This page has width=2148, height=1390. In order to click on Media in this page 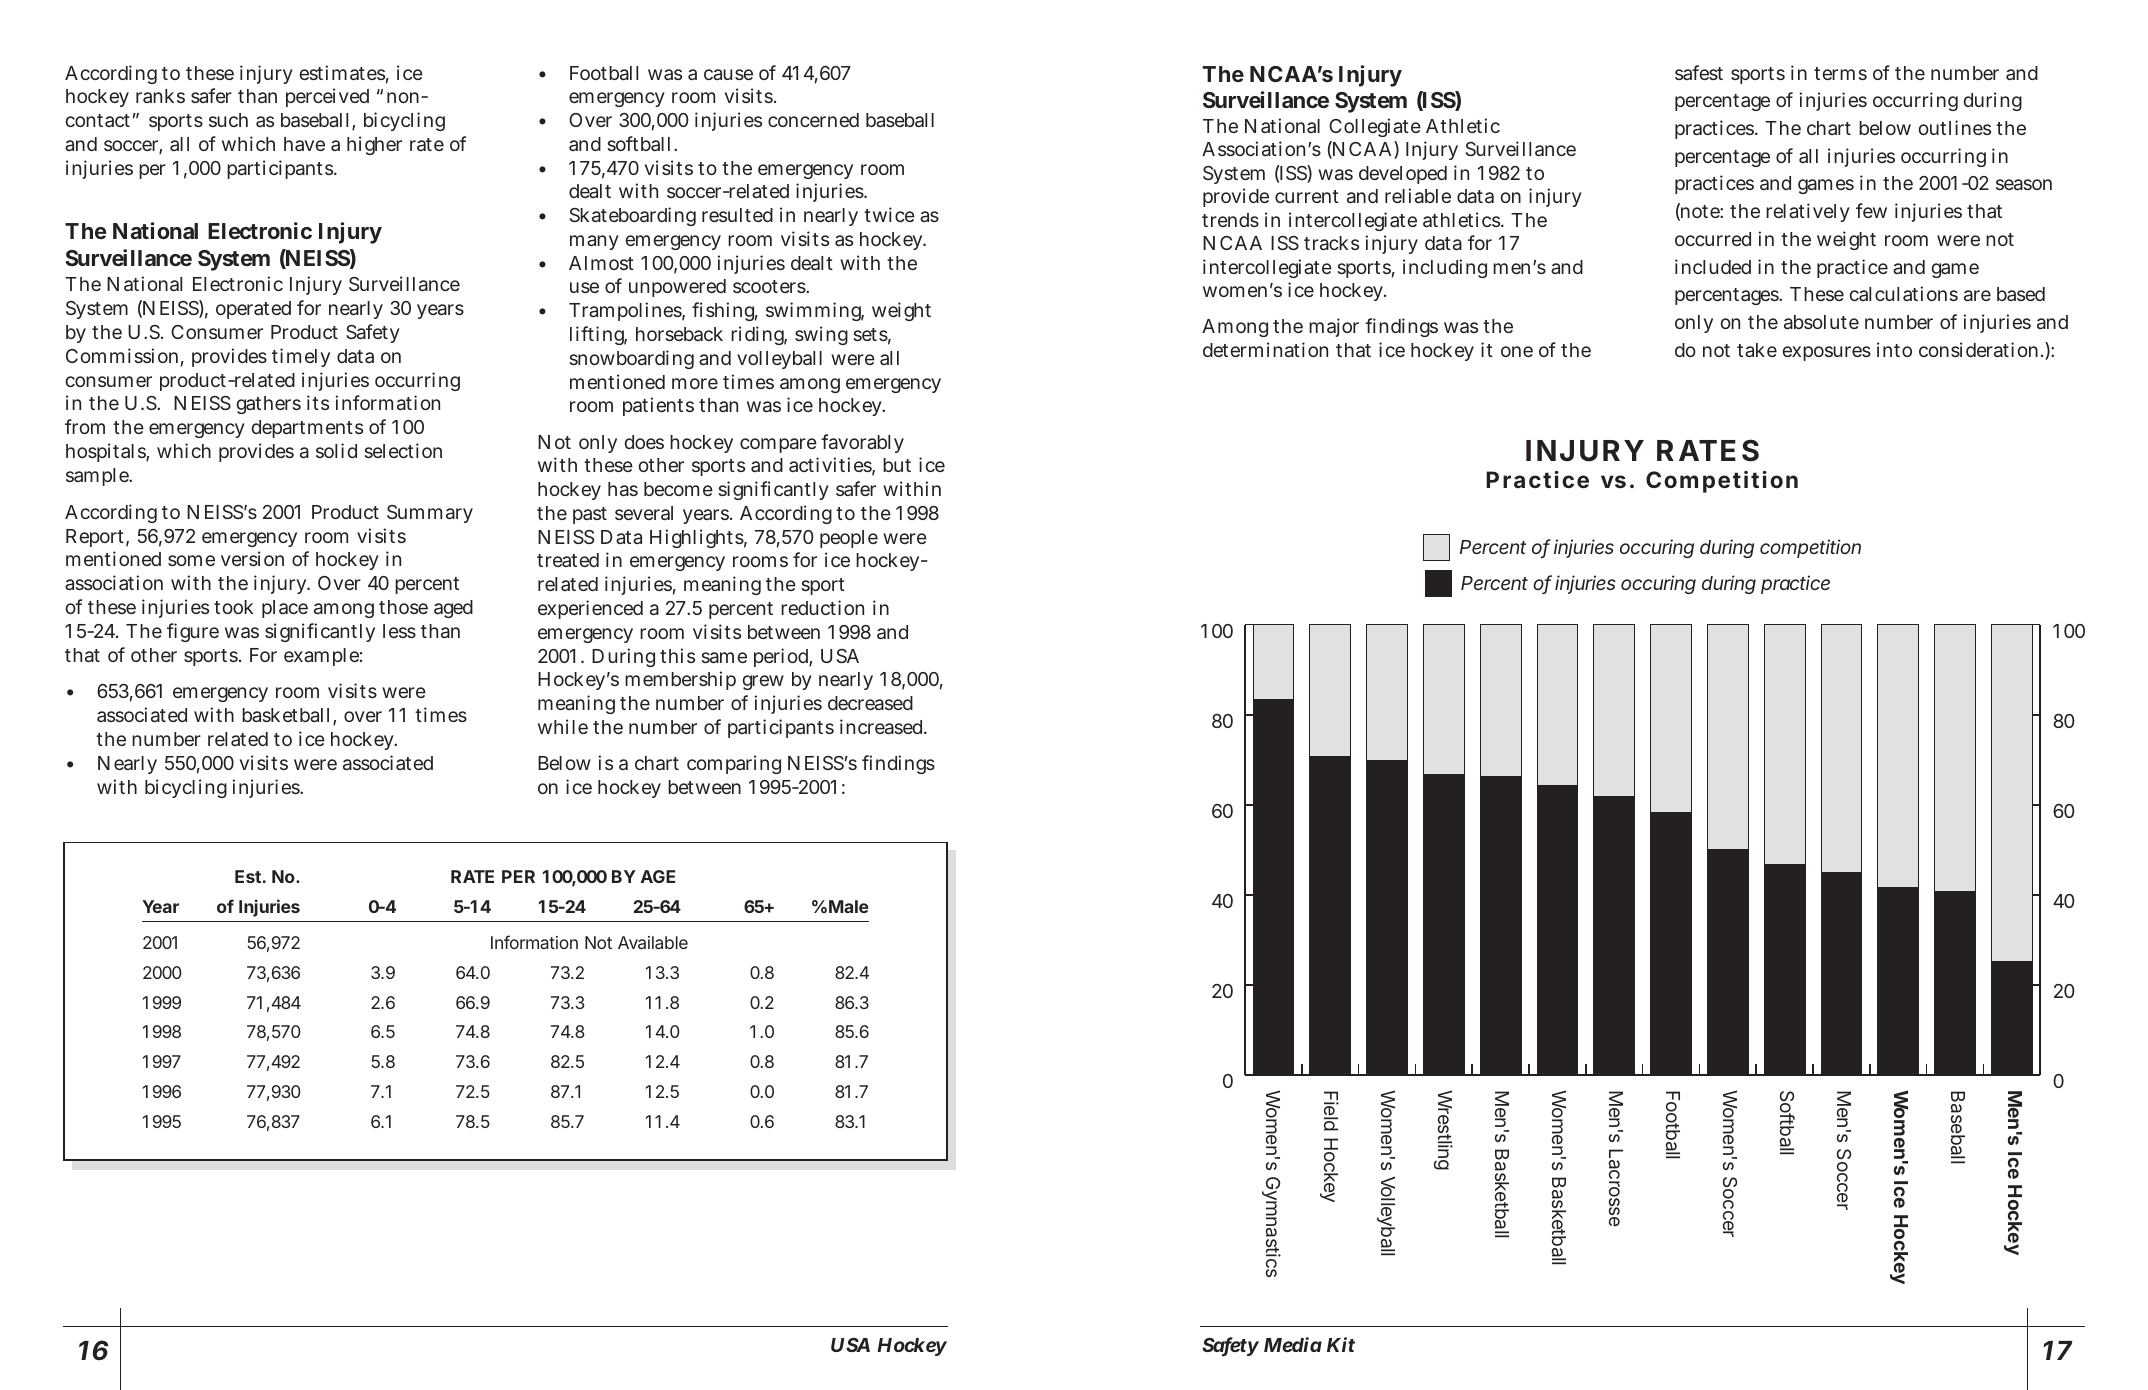, I will do `click(1293, 1344)`.
